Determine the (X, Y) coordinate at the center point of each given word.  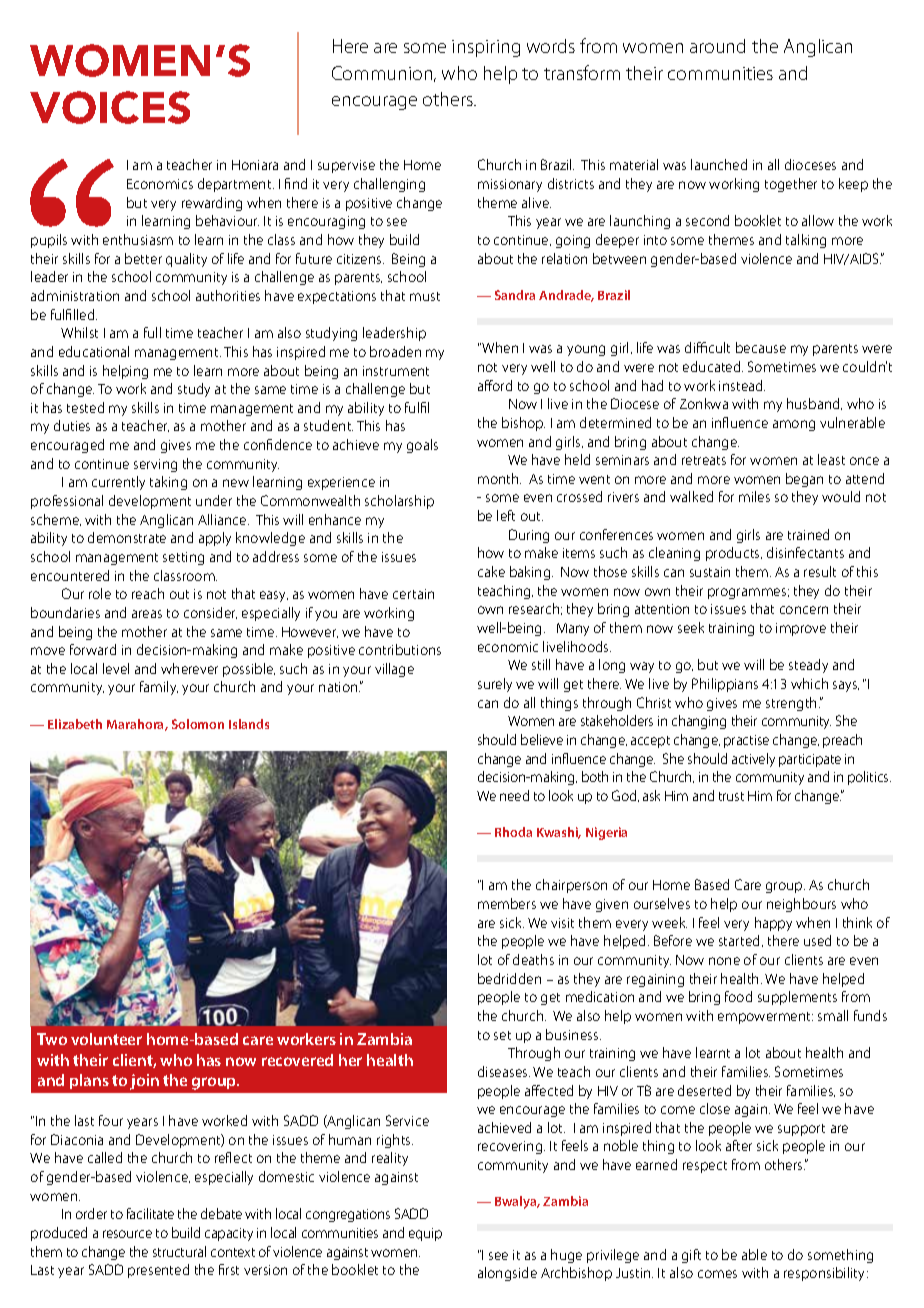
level (116, 668)
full (152, 332)
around (717, 46)
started (741, 941)
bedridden (509, 978)
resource (127, 1234)
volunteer (106, 1039)
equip (425, 1234)
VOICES (110, 107)
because (761, 347)
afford (495, 385)
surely (495, 685)
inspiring (486, 48)
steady (808, 666)
